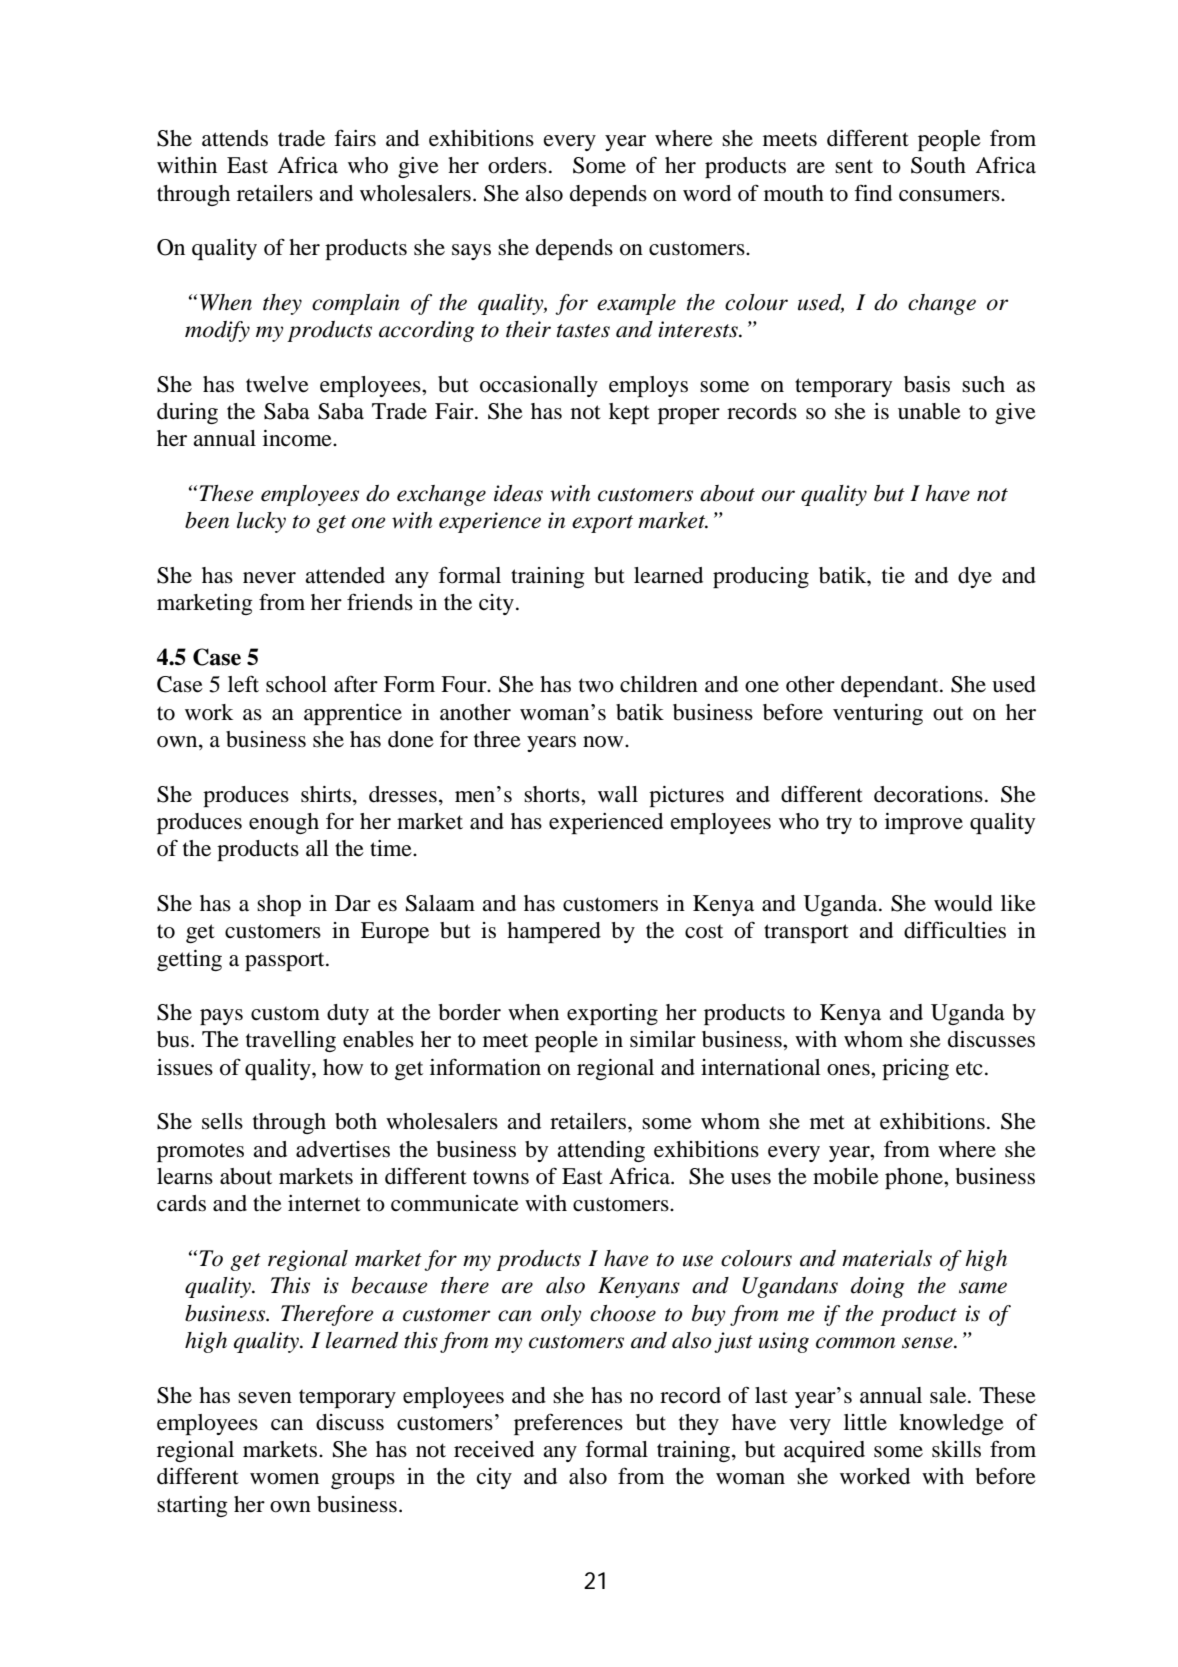  Describe the element at coordinates (284, 823) in the screenshot. I see `enough` at that location.
